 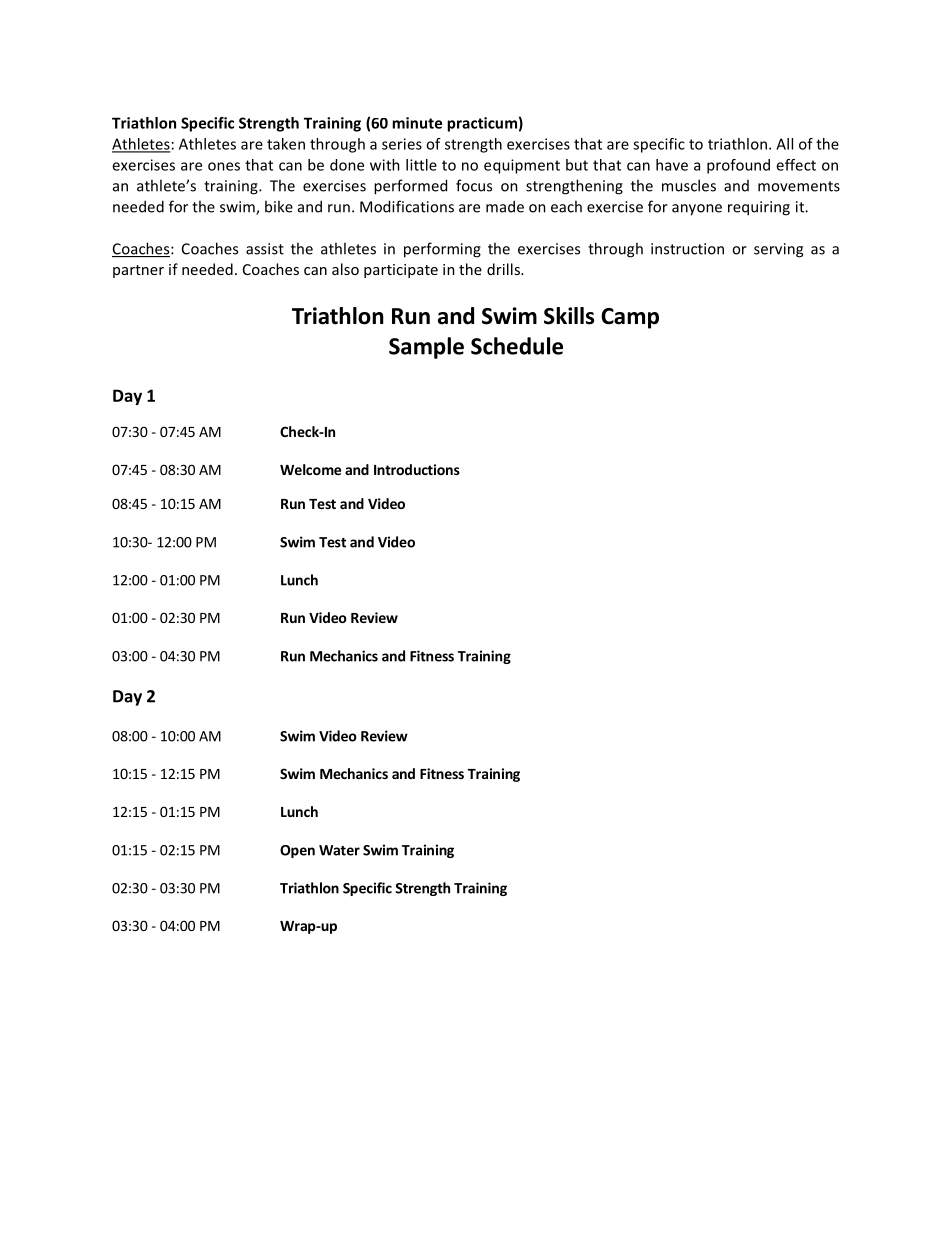 What do you see at coordinates (421, 165) in the page?
I see `little` at bounding box center [421, 165].
